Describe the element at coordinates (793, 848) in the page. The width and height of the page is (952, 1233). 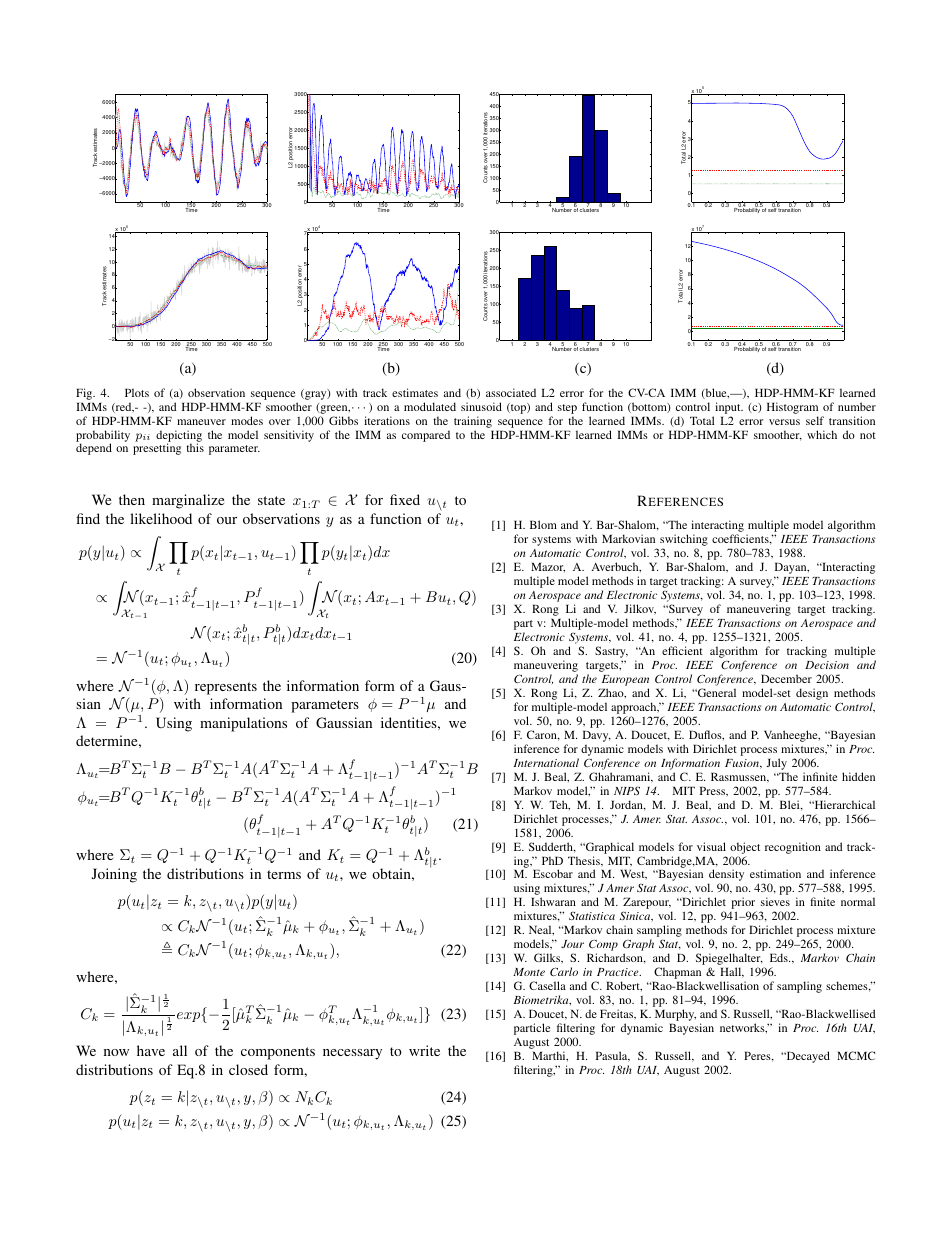
I see `recognition` at that location.
